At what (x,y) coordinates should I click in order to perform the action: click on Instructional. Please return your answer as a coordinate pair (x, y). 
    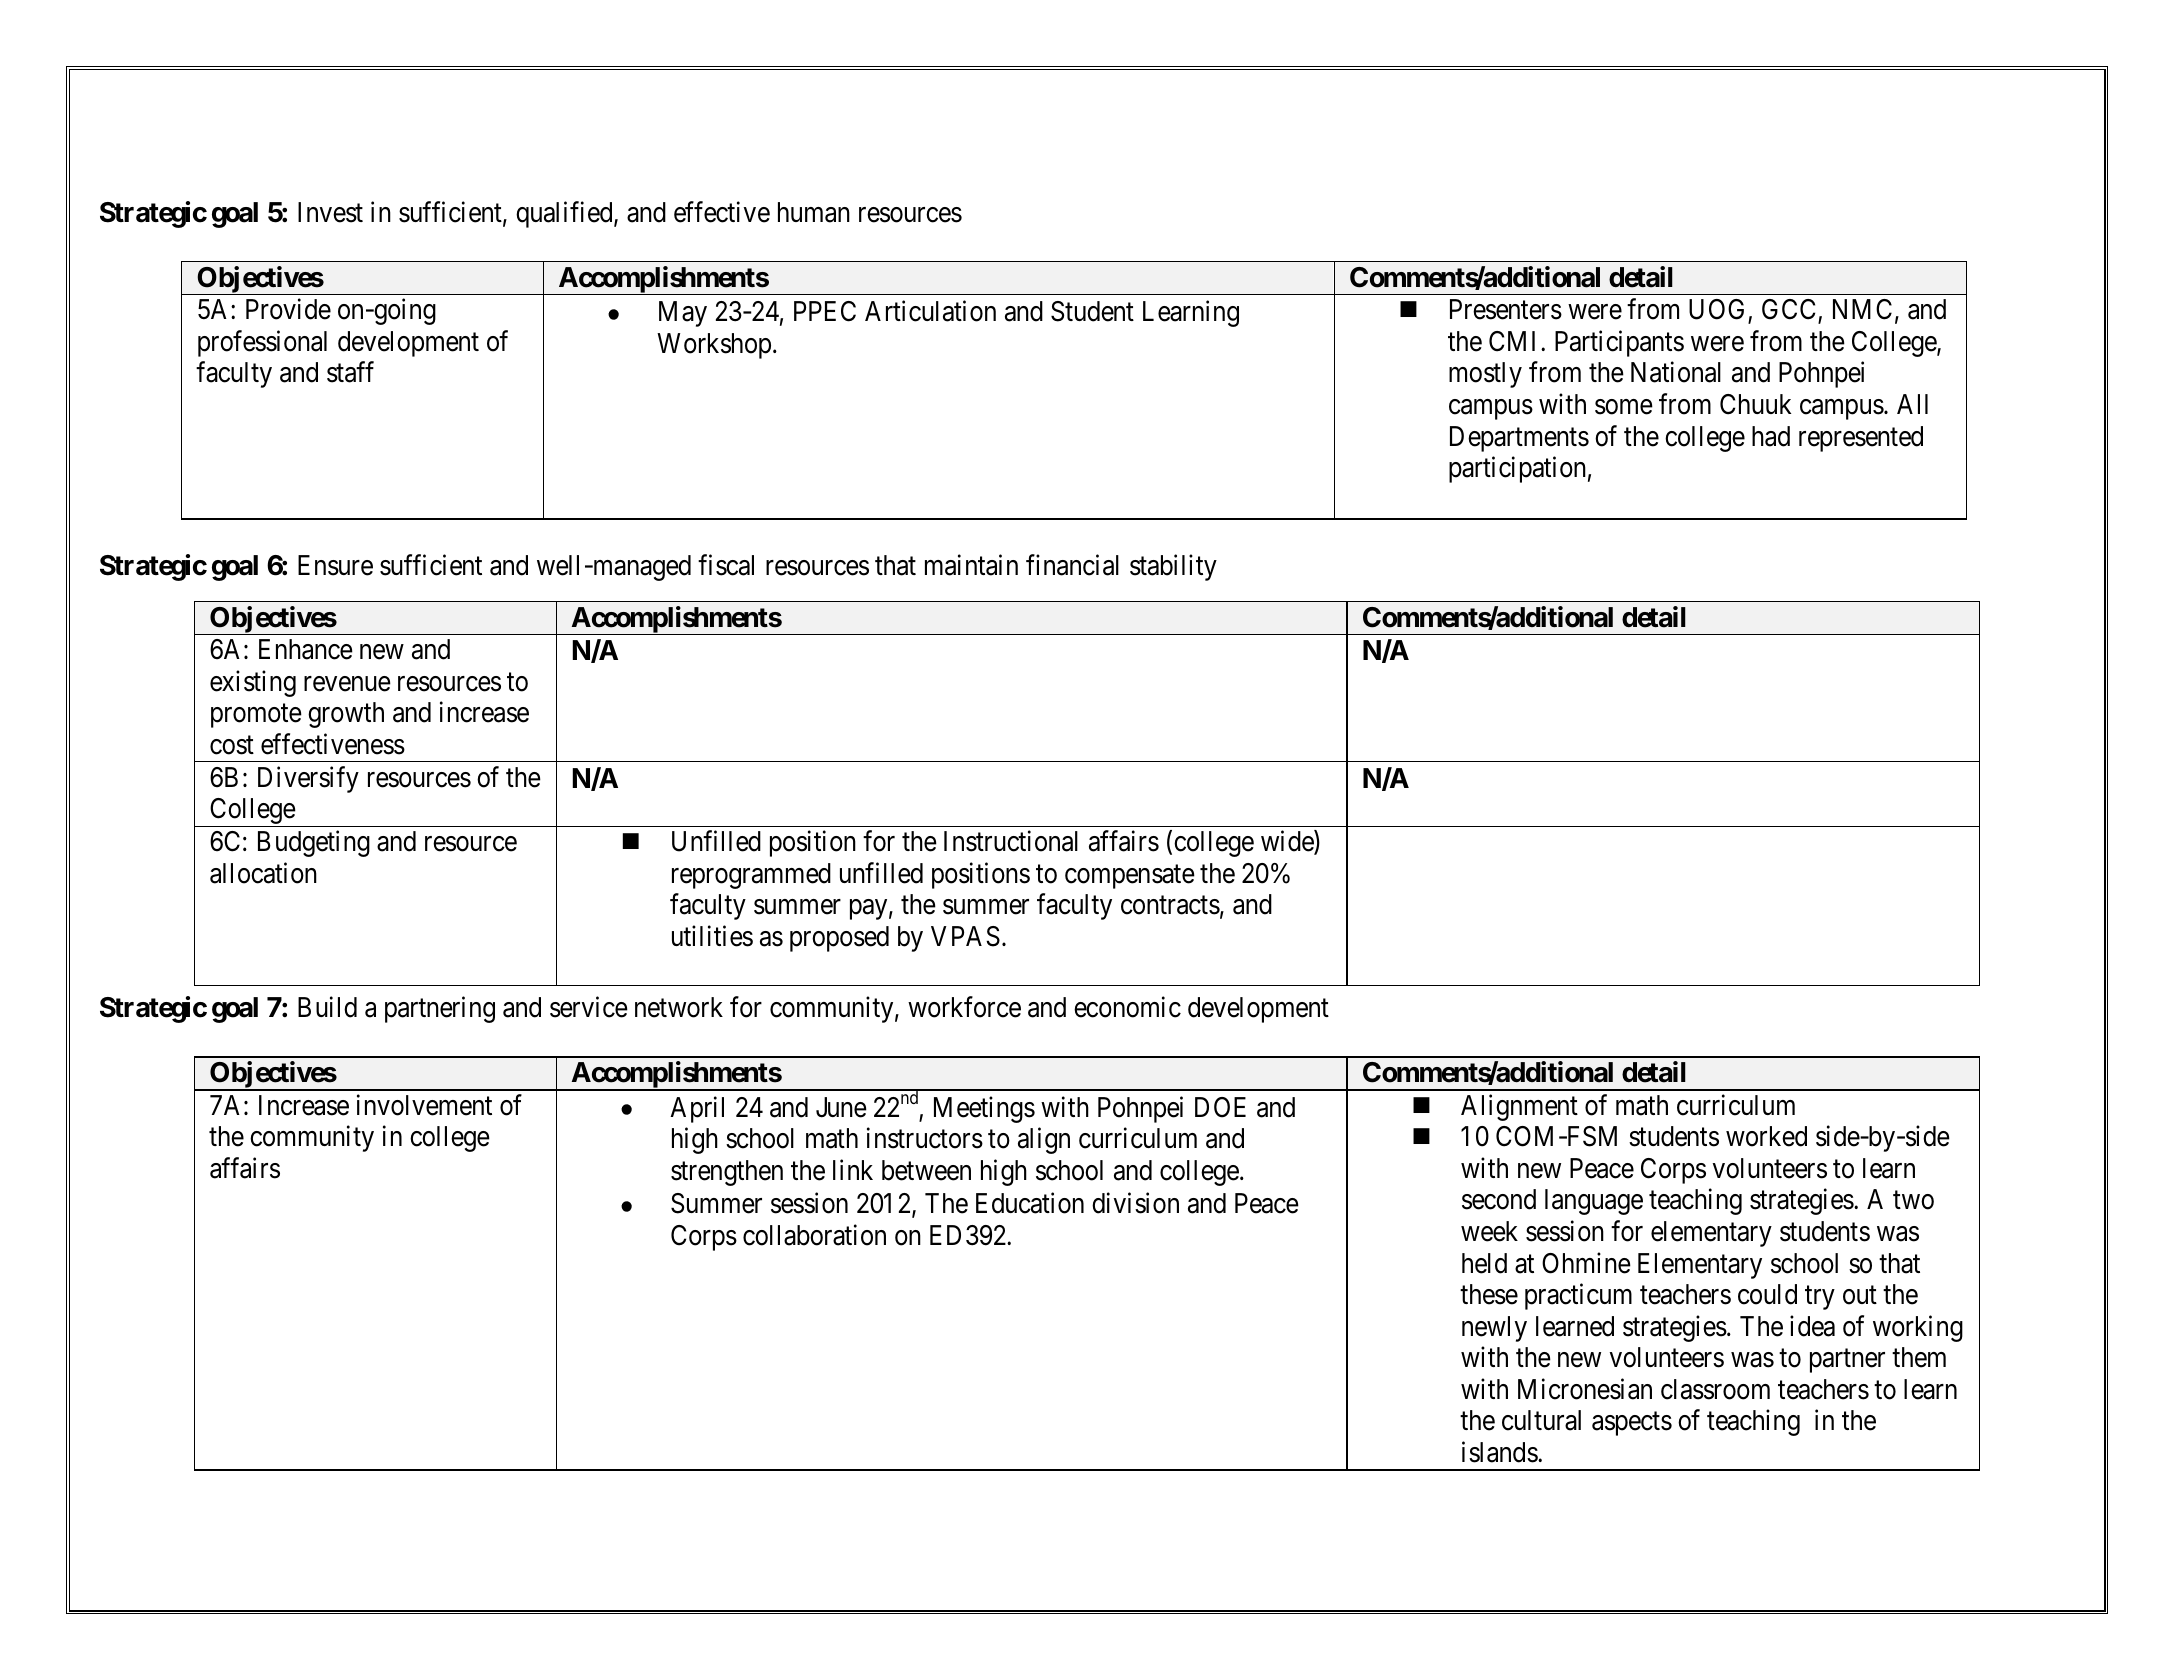
    Looking at the image, I should click on (1011, 841).
